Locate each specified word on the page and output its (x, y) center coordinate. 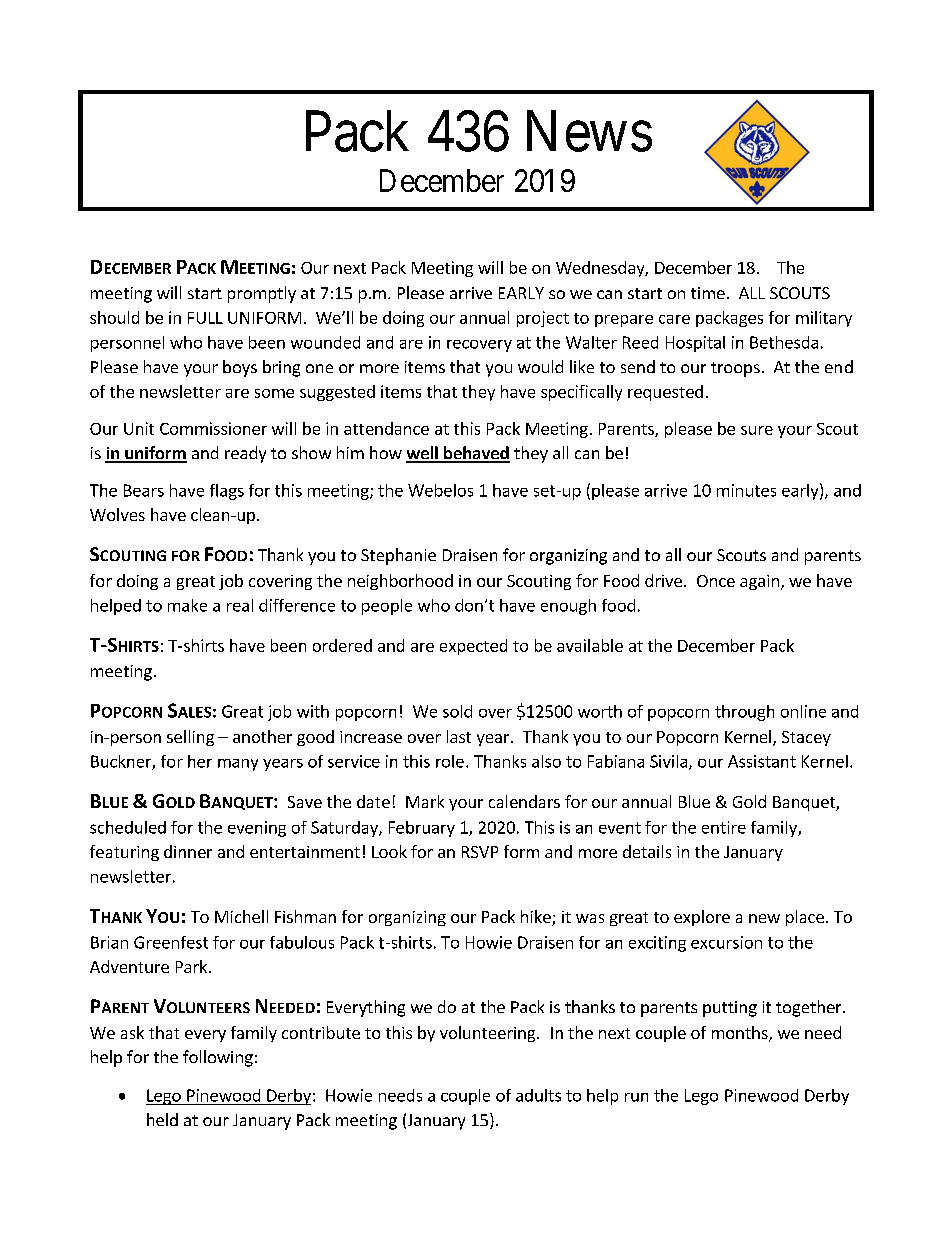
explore (702, 918)
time (708, 293)
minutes (746, 490)
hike (537, 918)
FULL (205, 318)
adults (538, 1095)
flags (227, 492)
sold (457, 711)
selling (190, 738)
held (162, 1119)
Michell (241, 916)
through (744, 713)
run (636, 1097)
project (543, 319)
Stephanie (398, 556)
